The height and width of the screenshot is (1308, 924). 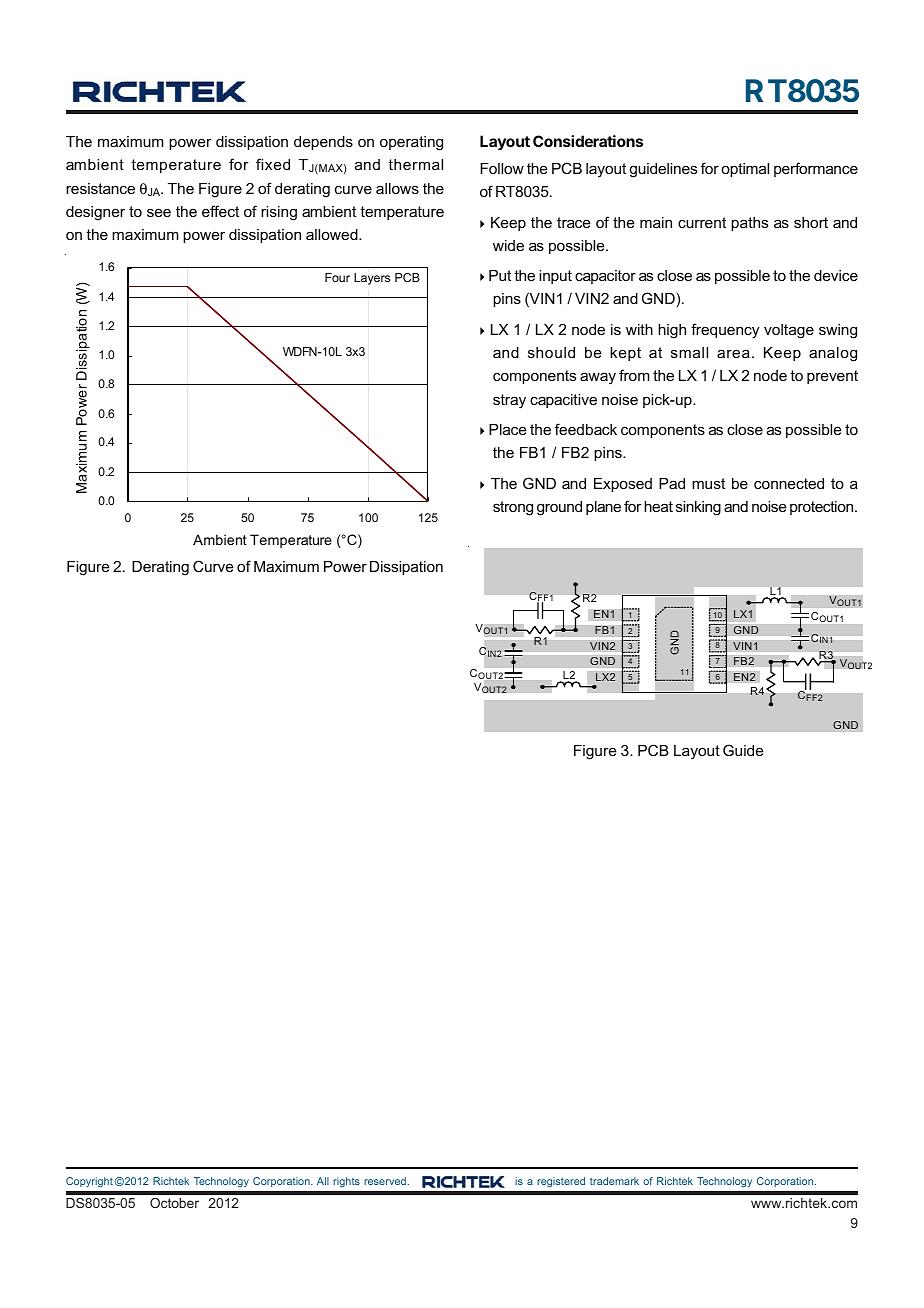 What do you see at coordinates (623, 485) in the screenshot?
I see `Exposed` at bounding box center [623, 485].
